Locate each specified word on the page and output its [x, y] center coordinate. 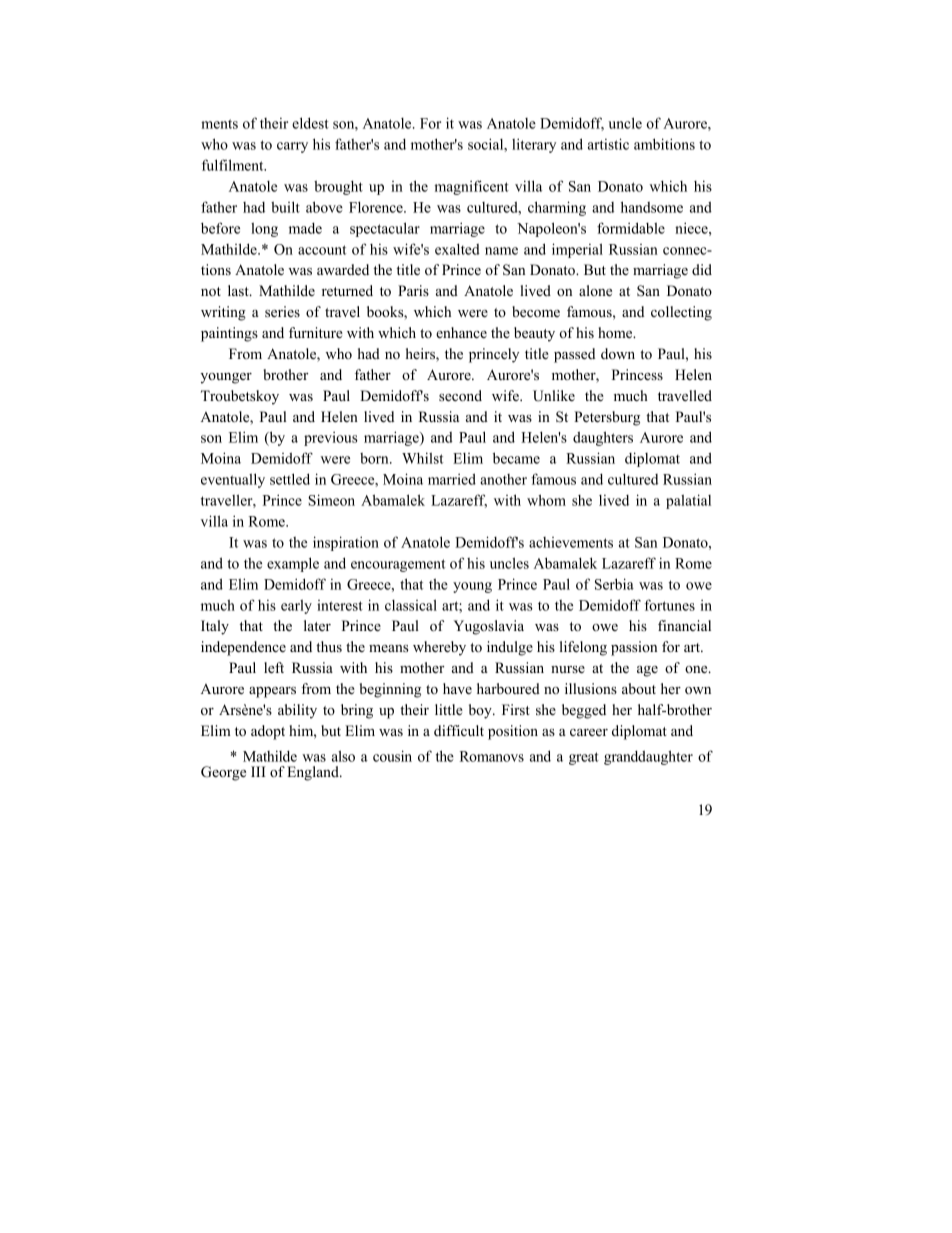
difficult [459, 730]
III [258, 771]
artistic [608, 144]
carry [292, 147]
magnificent [471, 187]
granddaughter [648, 757]
